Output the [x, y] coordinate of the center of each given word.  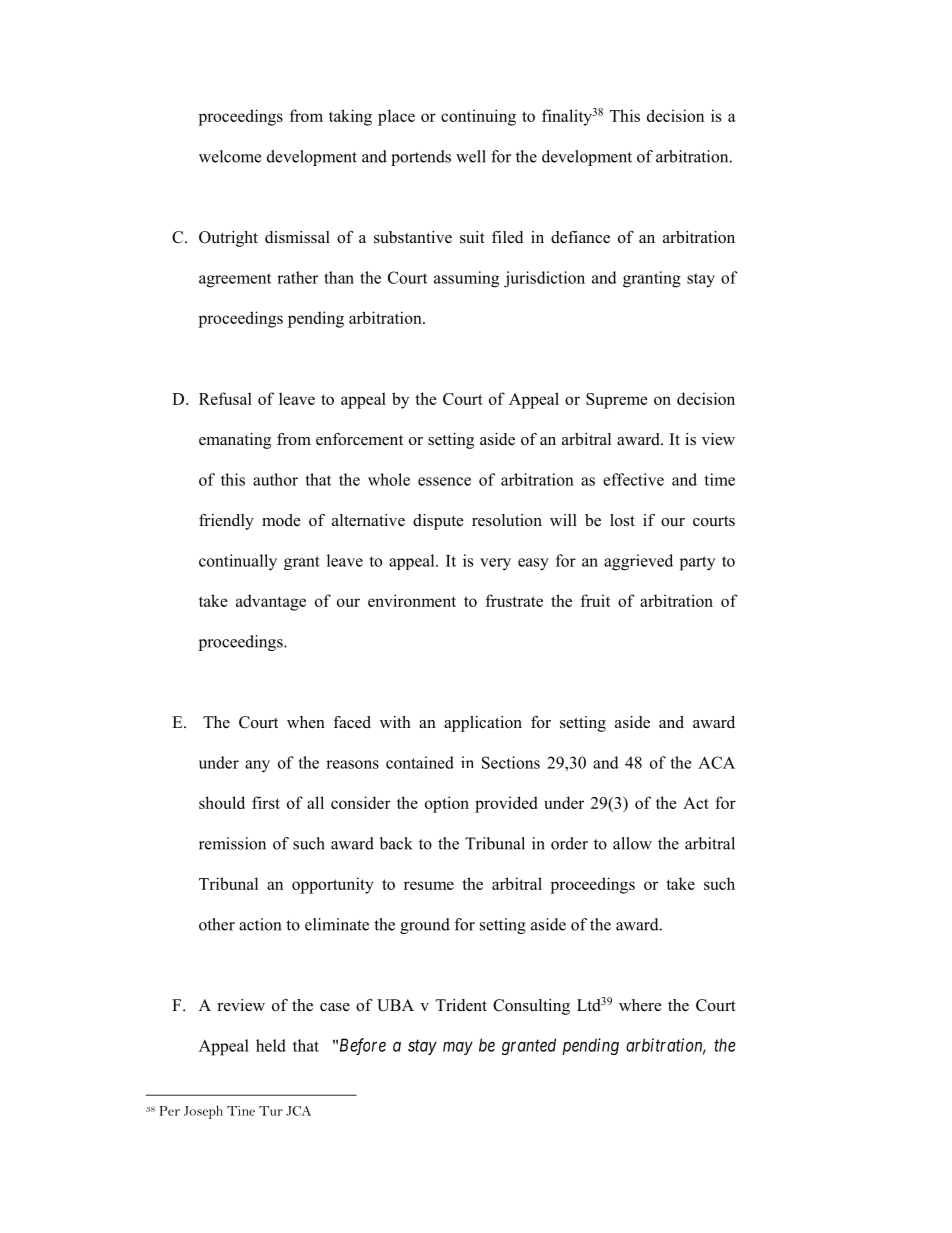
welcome [230, 156]
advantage [271, 602]
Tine [241, 1111]
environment [412, 600]
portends [421, 158]
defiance [580, 237]
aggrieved [638, 562]
